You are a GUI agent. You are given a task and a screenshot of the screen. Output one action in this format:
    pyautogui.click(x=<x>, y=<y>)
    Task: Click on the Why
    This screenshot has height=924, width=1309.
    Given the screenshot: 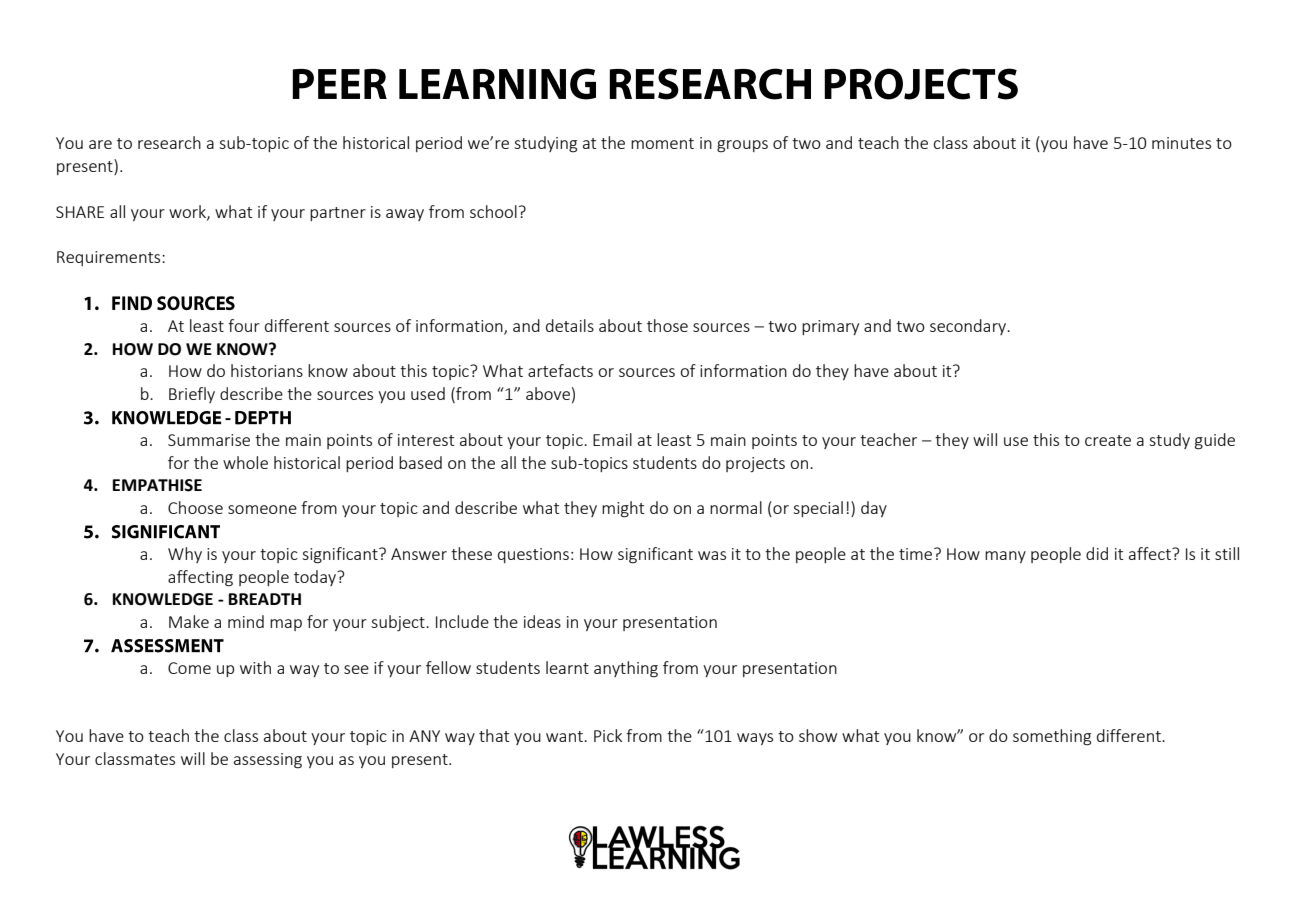 What is the action you would take?
    pyautogui.click(x=185, y=555)
